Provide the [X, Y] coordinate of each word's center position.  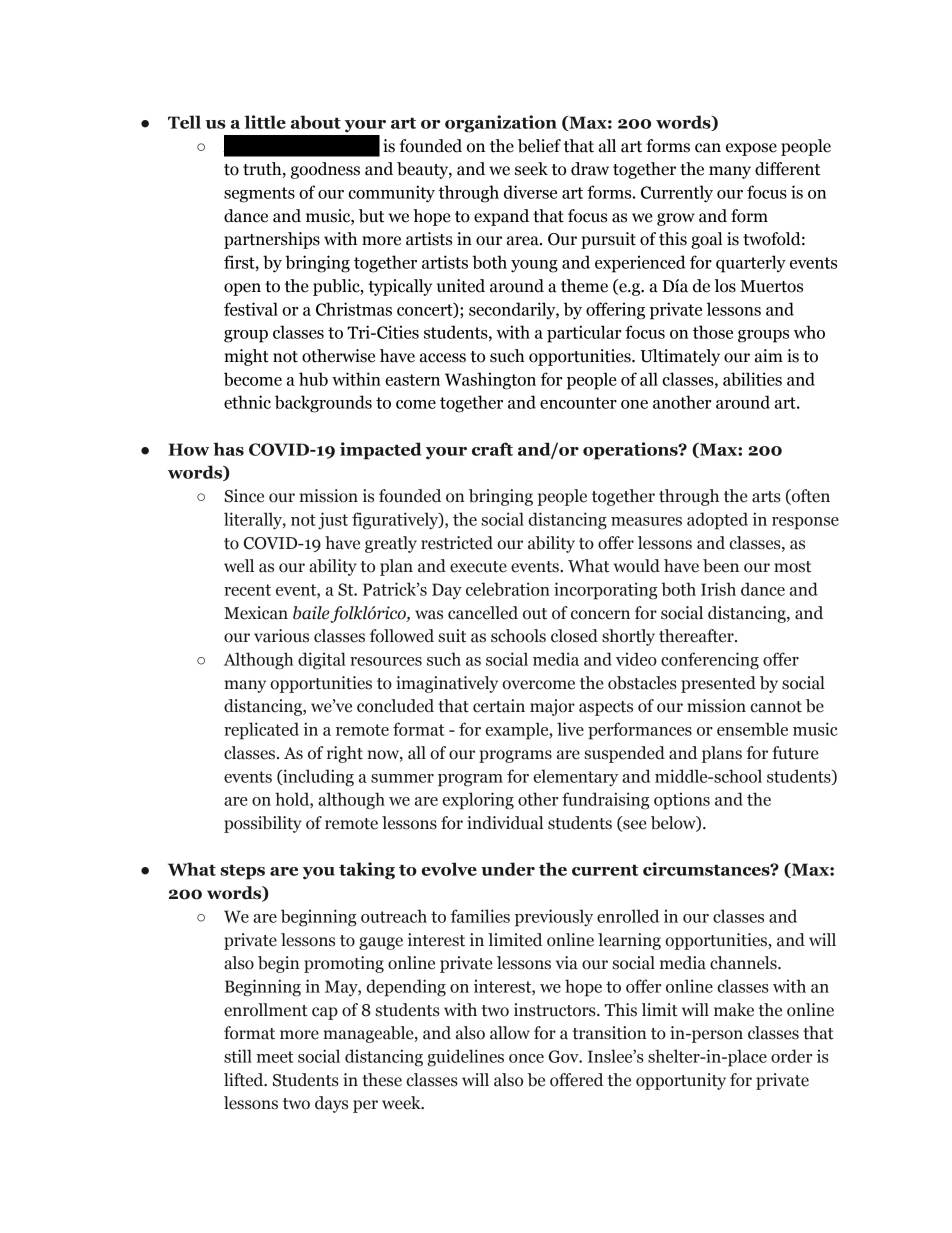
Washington [490, 381]
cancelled [483, 613]
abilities [752, 379]
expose [751, 149]
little [265, 122]
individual [505, 823]
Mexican [256, 613]
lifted [245, 1080]
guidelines [465, 1058]
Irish [718, 589]
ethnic [247, 402]
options [682, 801]
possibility [263, 824]
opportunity [681, 1081]
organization [501, 124]
